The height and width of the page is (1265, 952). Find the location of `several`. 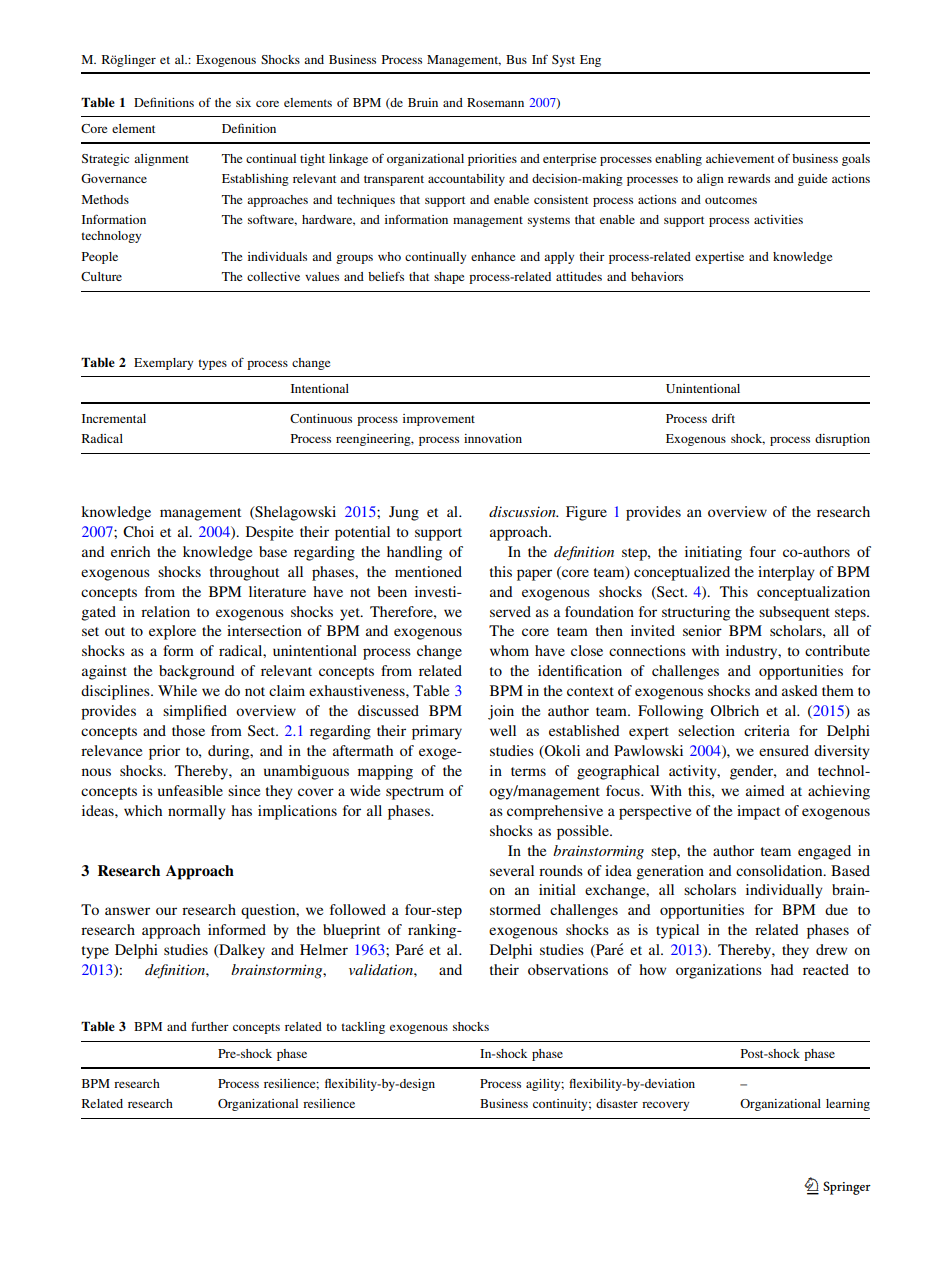

several is located at coordinates (512, 870).
